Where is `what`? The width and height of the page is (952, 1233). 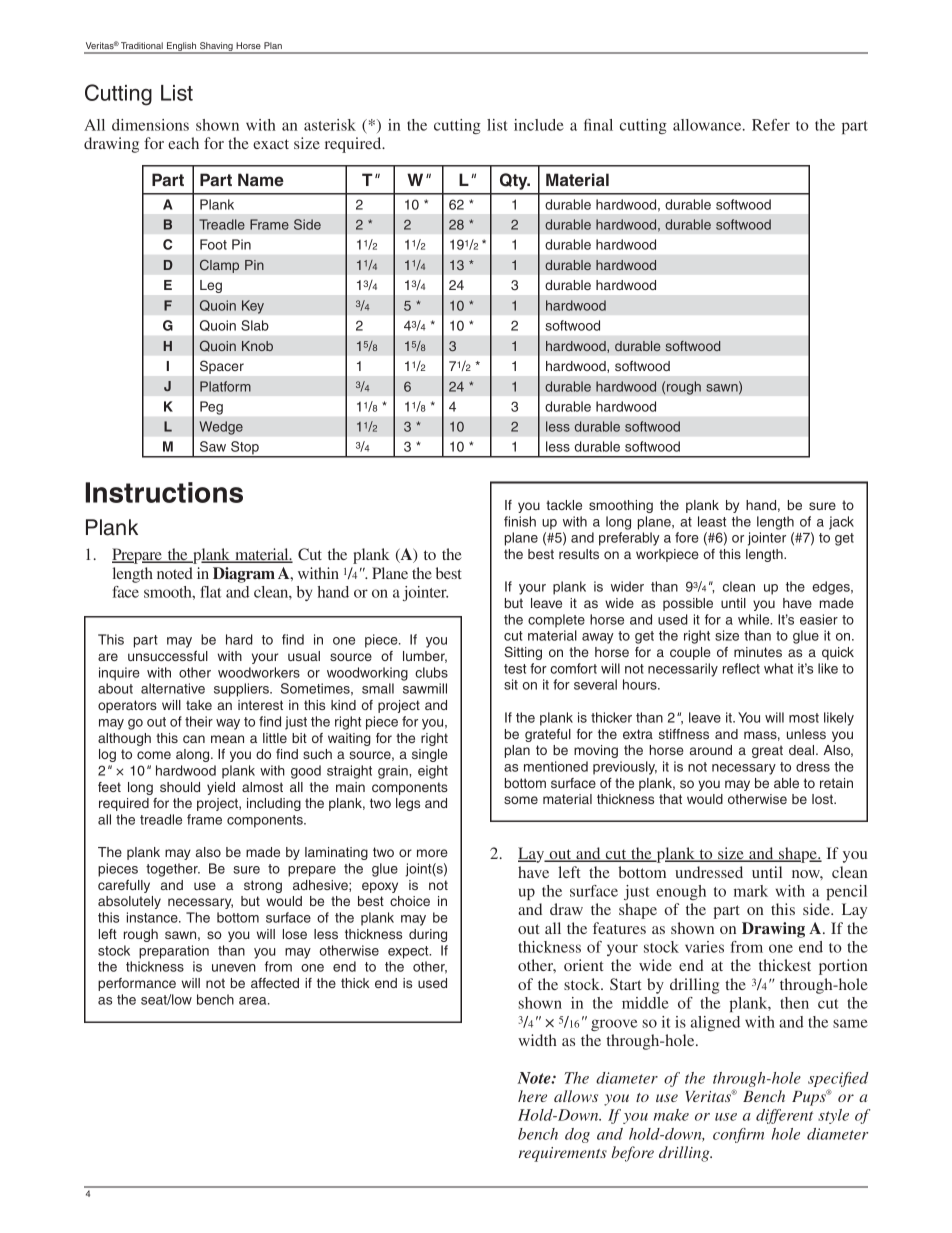
what is located at coordinates (778, 668).
